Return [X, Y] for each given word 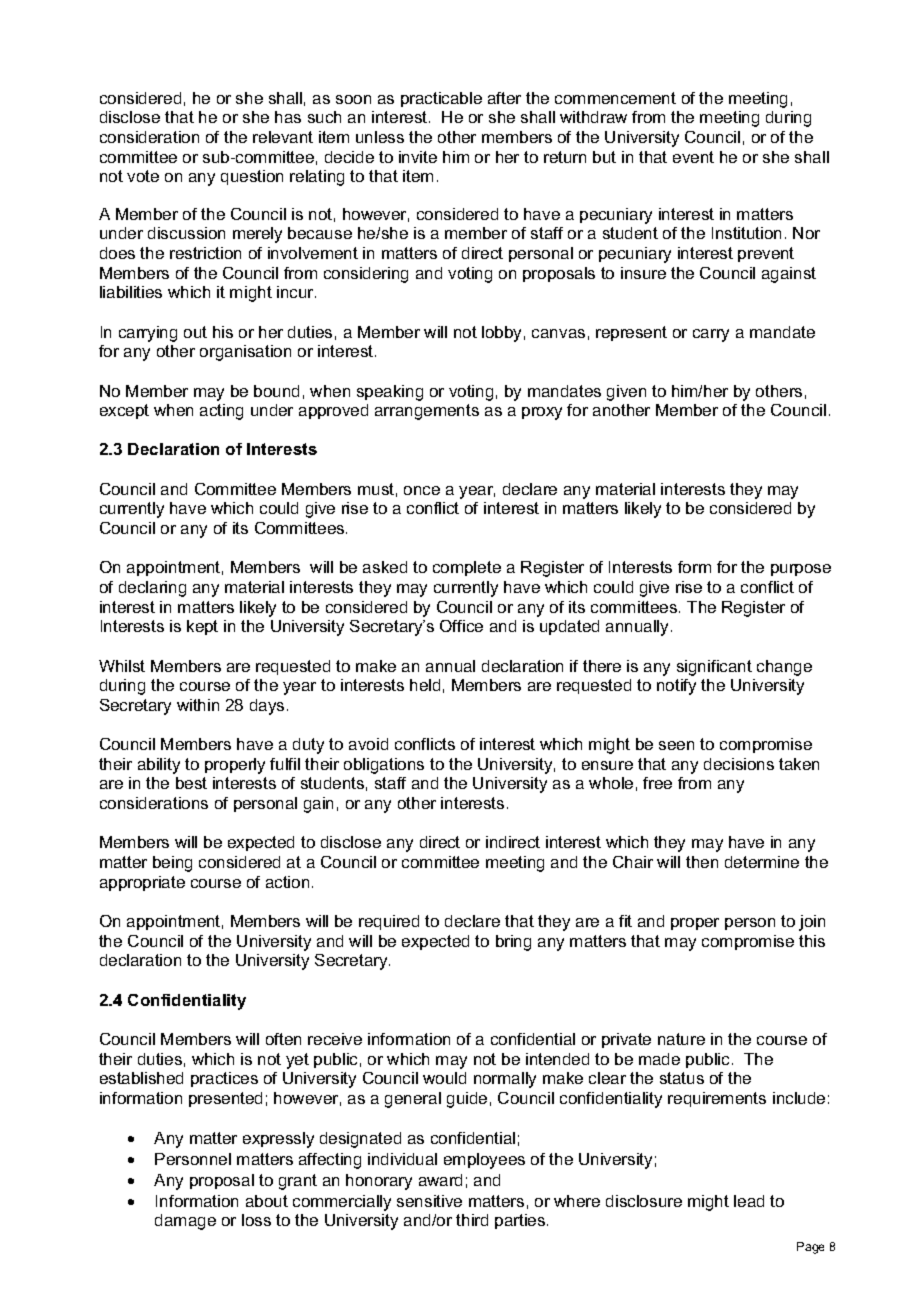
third [472, 1220]
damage [185, 1222]
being [172, 864]
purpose [801, 570]
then [702, 862]
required [389, 922]
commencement [615, 98]
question [252, 177]
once [422, 490]
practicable [441, 99]
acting [221, 412]
